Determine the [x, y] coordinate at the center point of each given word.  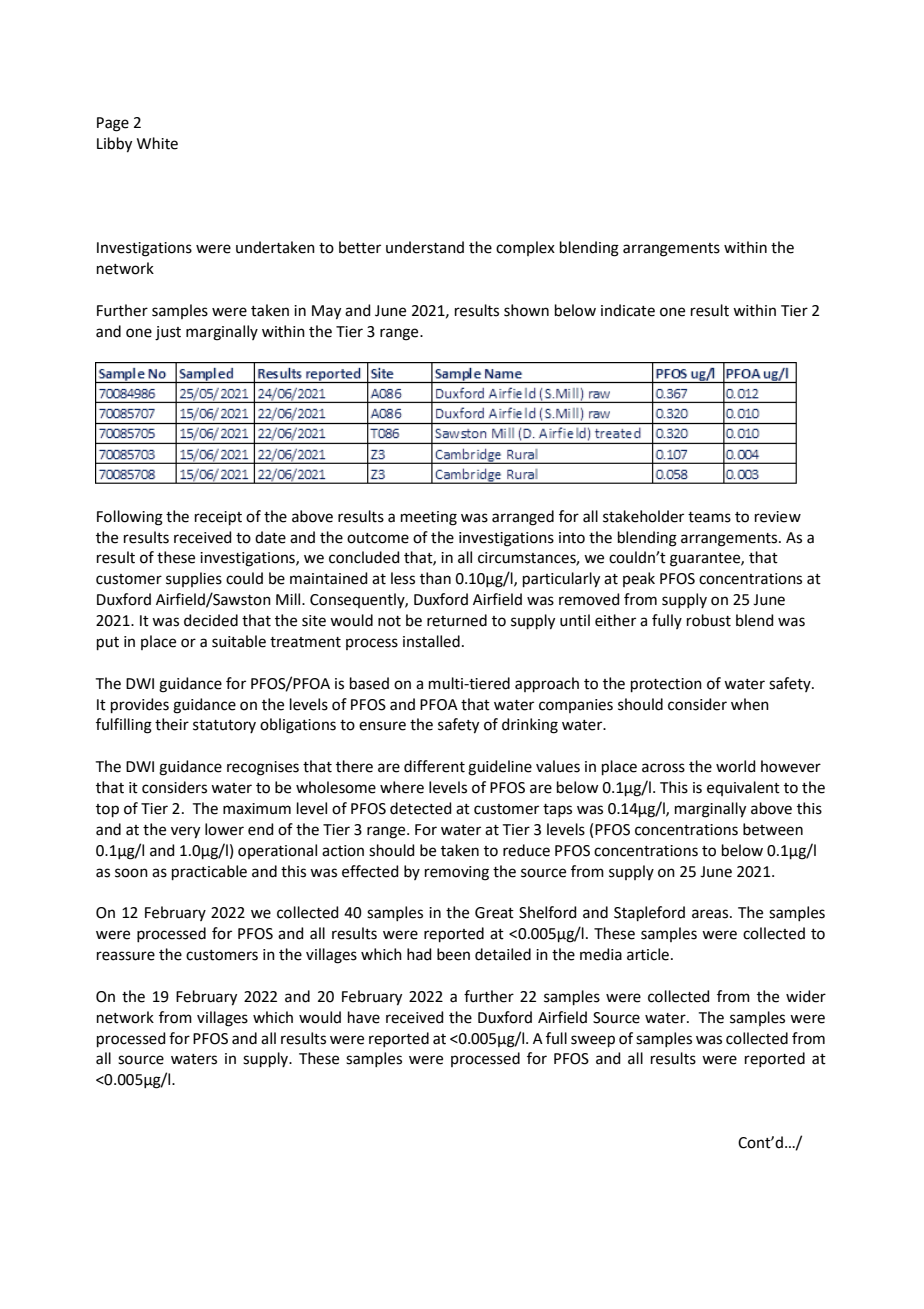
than [435, 578]
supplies [194, 579]
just [168, 333]
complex [525, 248]
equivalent [743, 788]
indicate [628, 310]
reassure [126, 956]
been [453, 954]
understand [425, 247]
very [185, 832]
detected [421, 808]
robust [709, 620]
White [157, 143]
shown [526, 310]
